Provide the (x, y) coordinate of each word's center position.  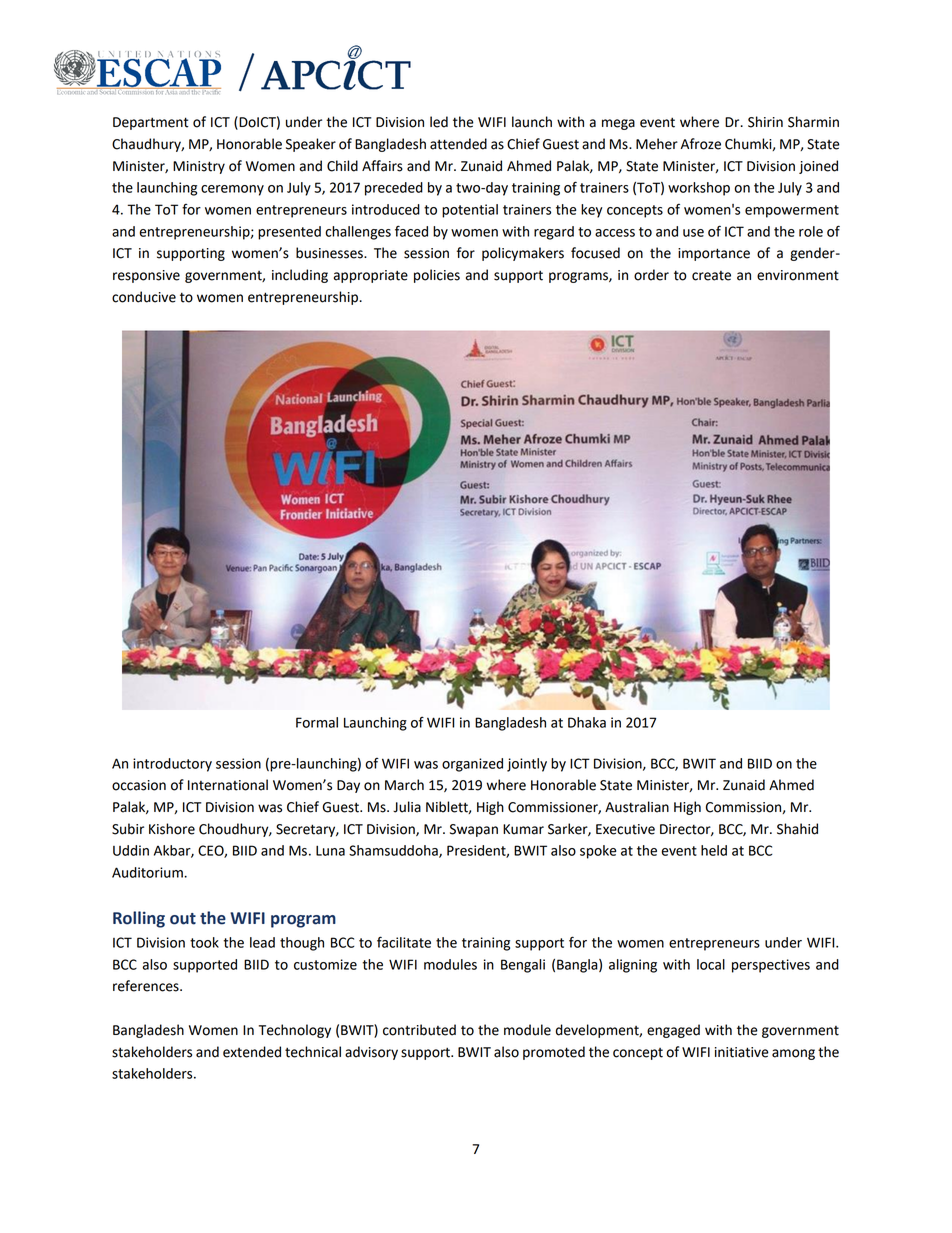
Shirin (765, 122)
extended (252, 1052)
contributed (419, 1030)
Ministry (199, 167)
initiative (742, 1052)
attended (458, 144)
